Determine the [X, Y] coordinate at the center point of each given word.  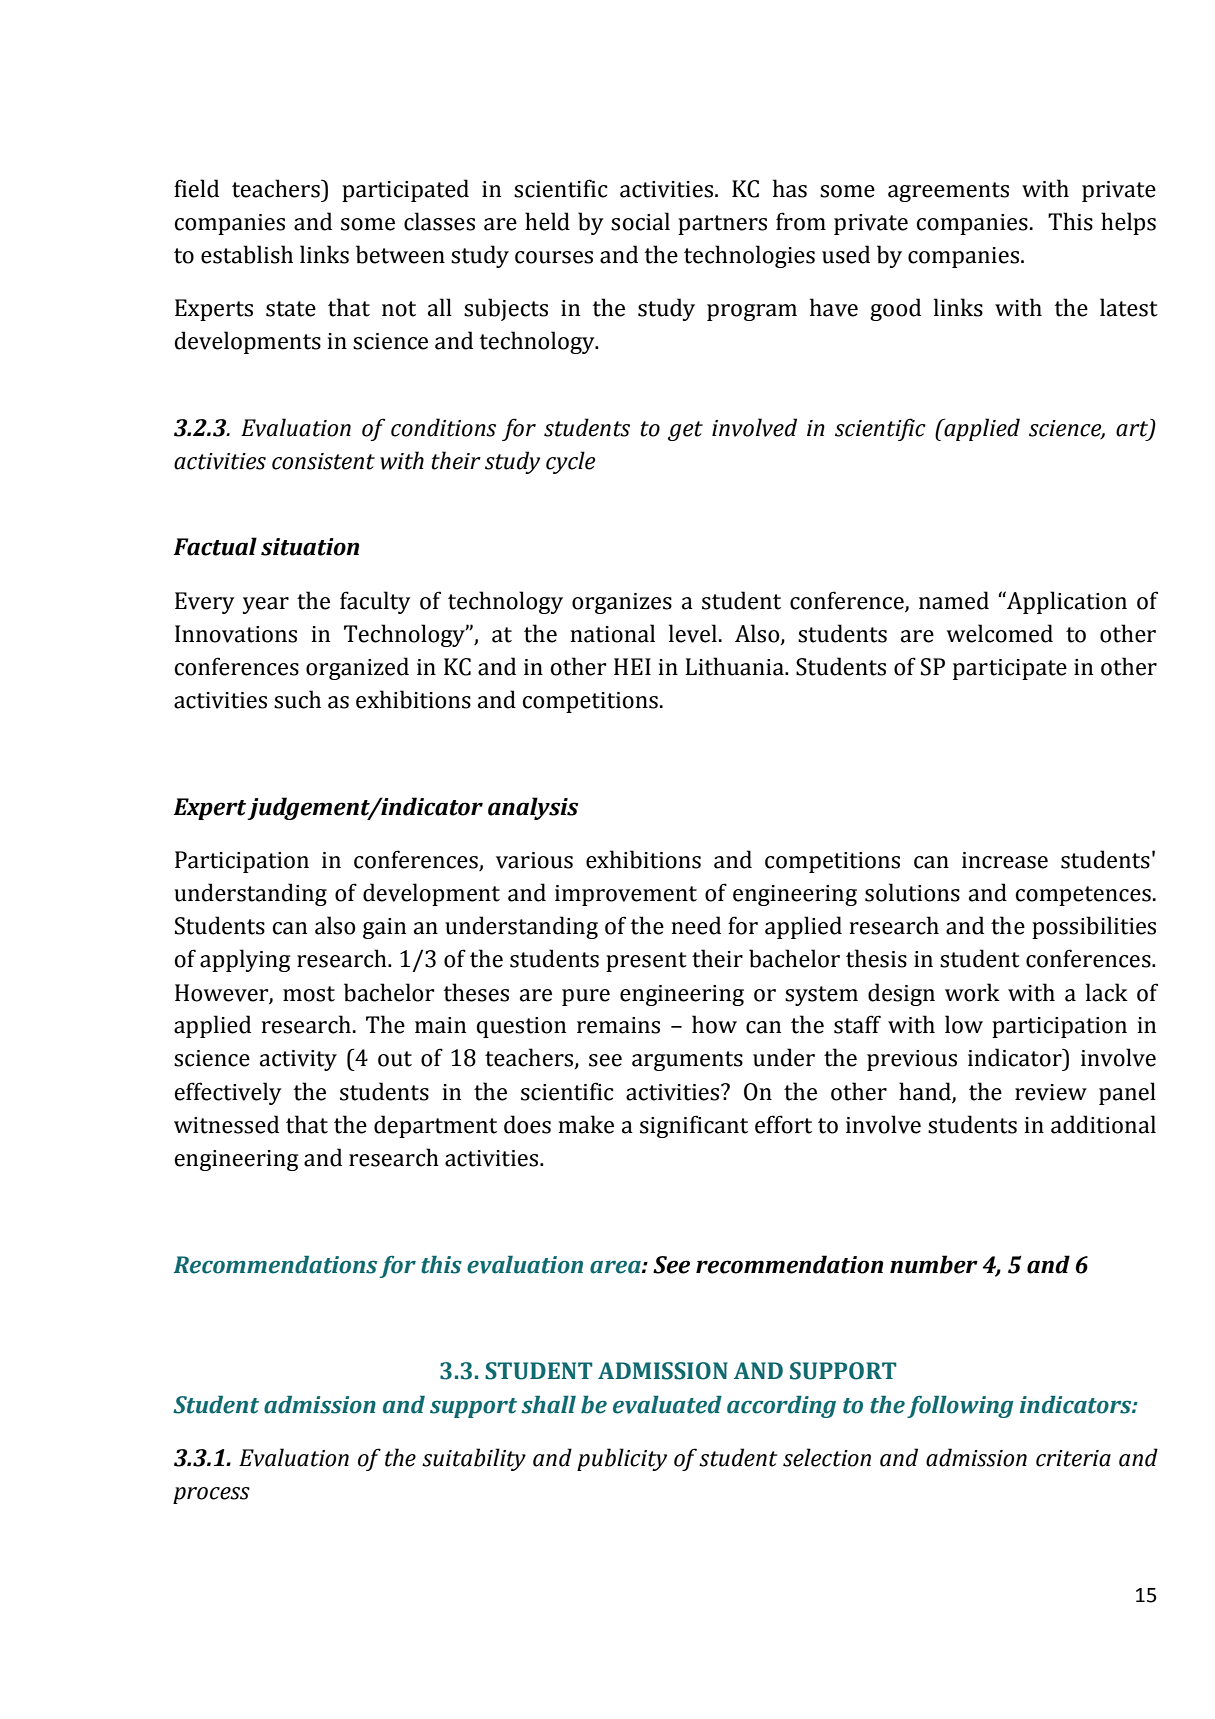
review [1051, 1092]
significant [694, 1126]
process [211, 1495]
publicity [622, 1459]
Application [1066, 602]
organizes [622, 603]
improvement [626, 895]
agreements [948, 192]
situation [310, 547]
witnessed [226, 1124]
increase [1005, 860]
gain [384, 928]
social [640, 221]
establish [247, 254]
